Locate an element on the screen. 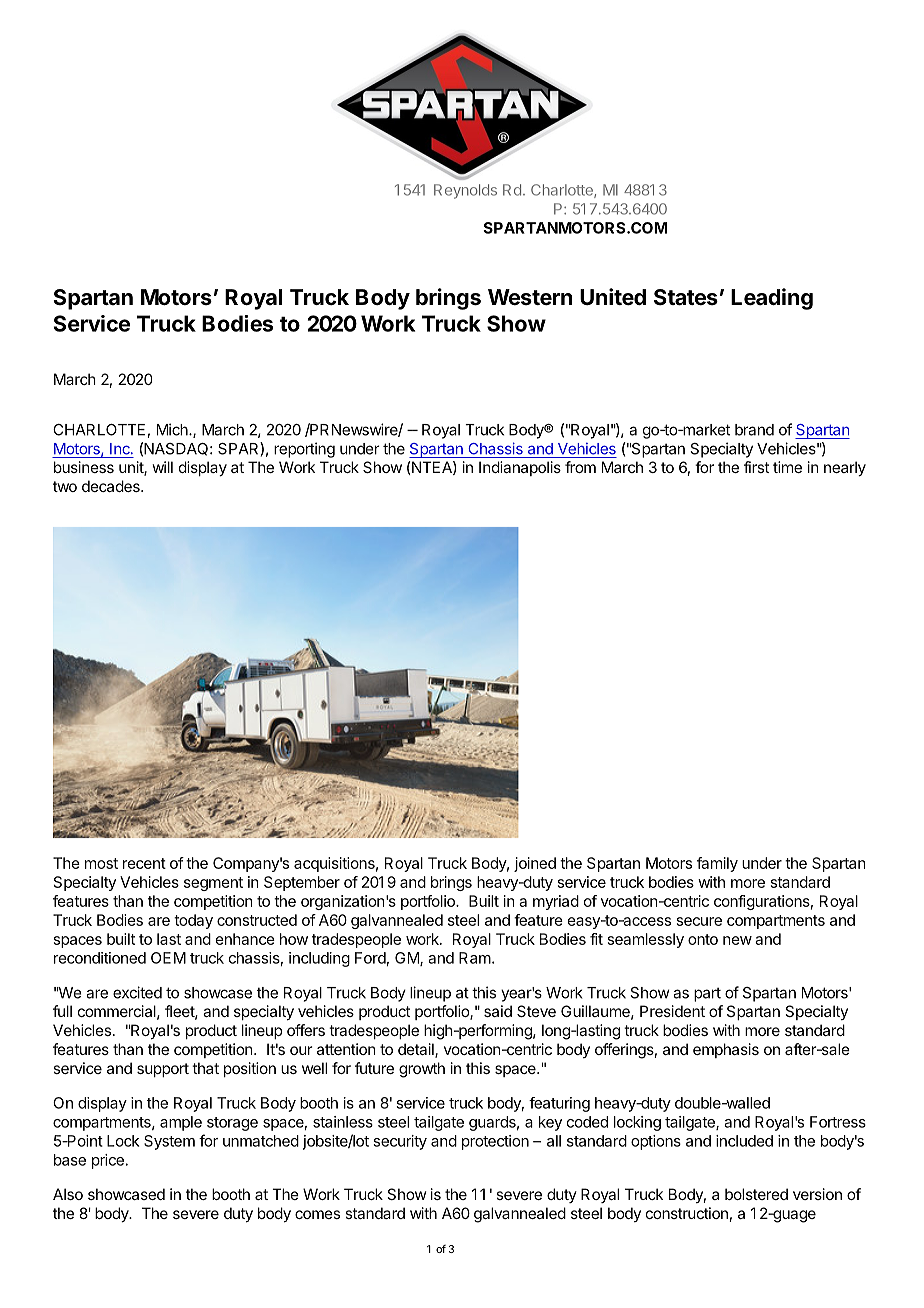 This screenshot has width=924, height=1308. family is located at coordinates (717, 864).
